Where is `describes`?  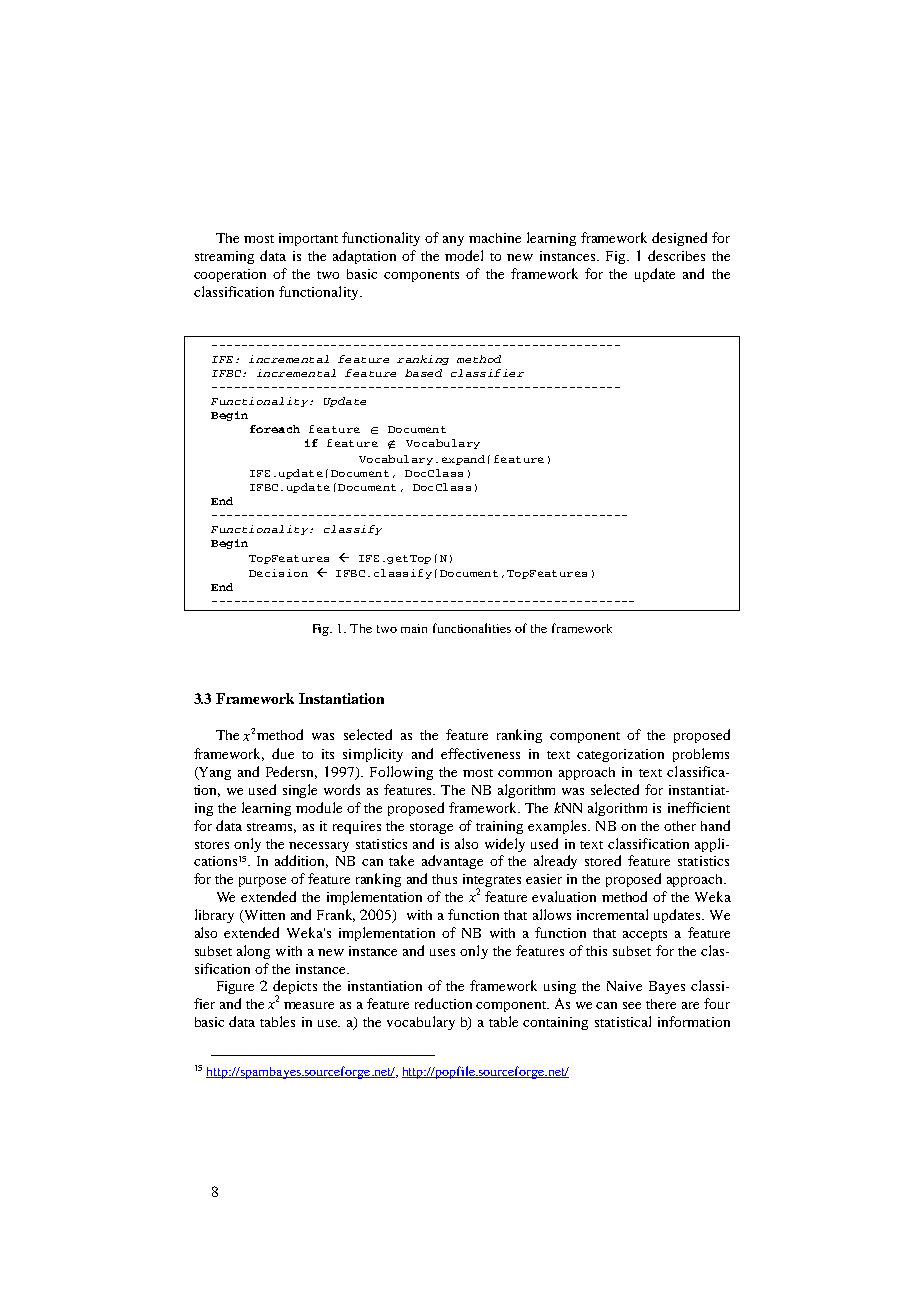
describes is located at coordinates (676, 255).
